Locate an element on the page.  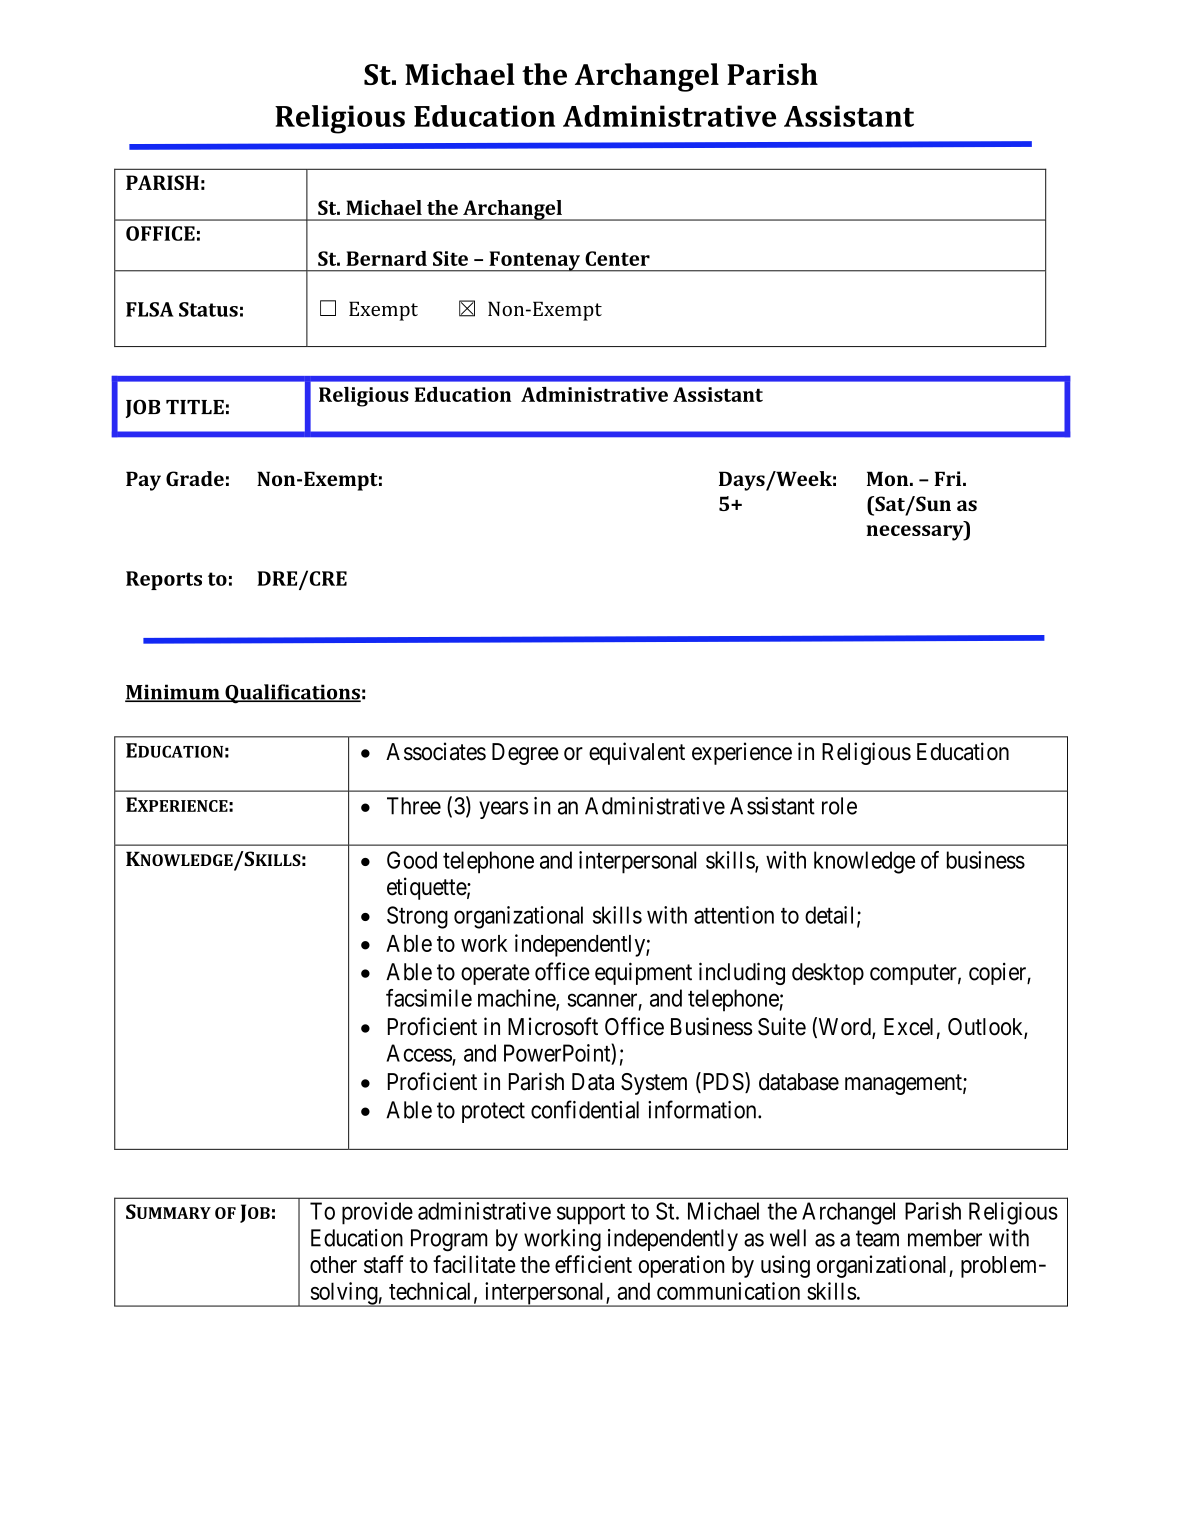
Center is located at coordinates (617, 258).
